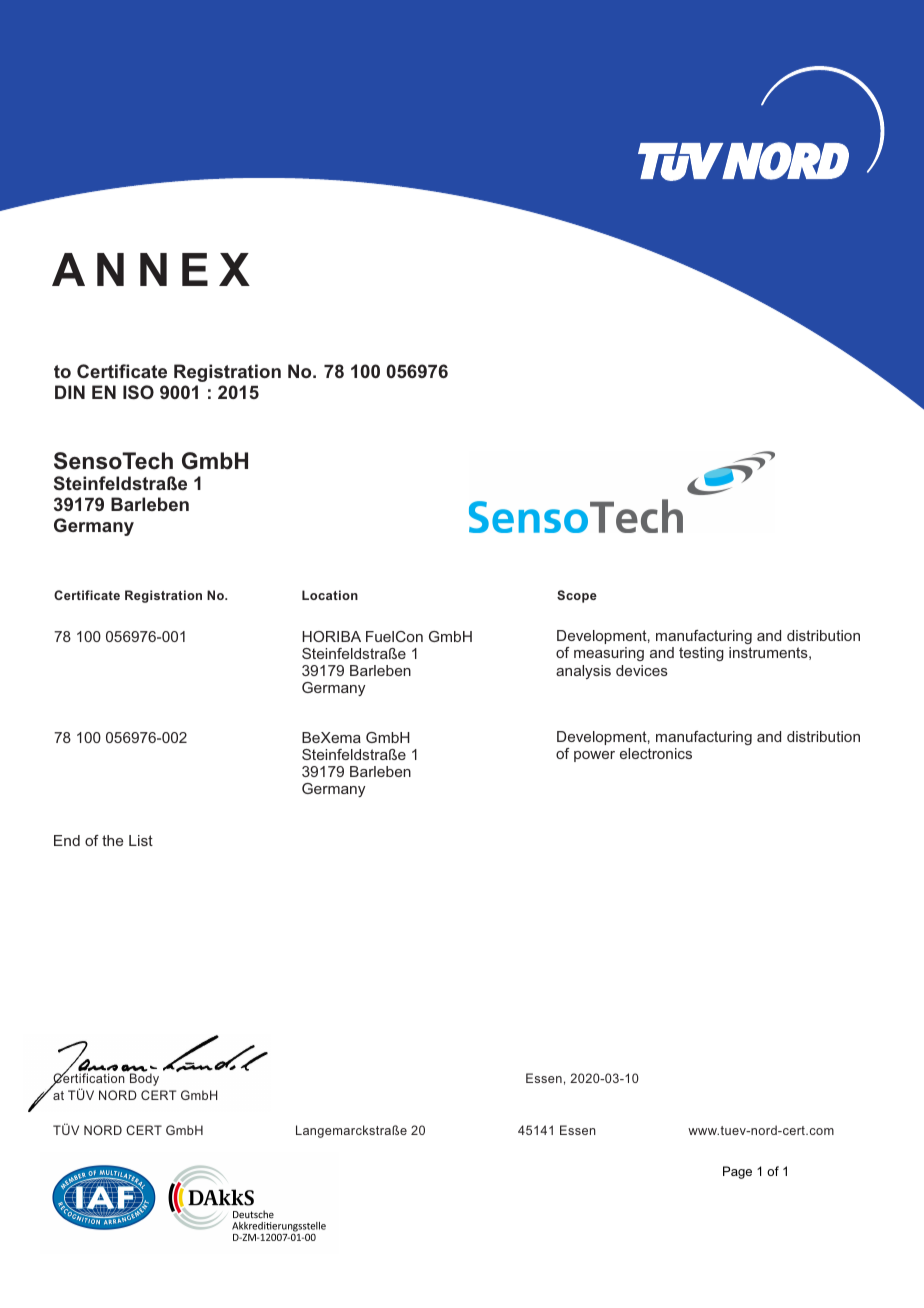 This image has height=1308, width=924. I want to click on testing, so click(701, 654).
